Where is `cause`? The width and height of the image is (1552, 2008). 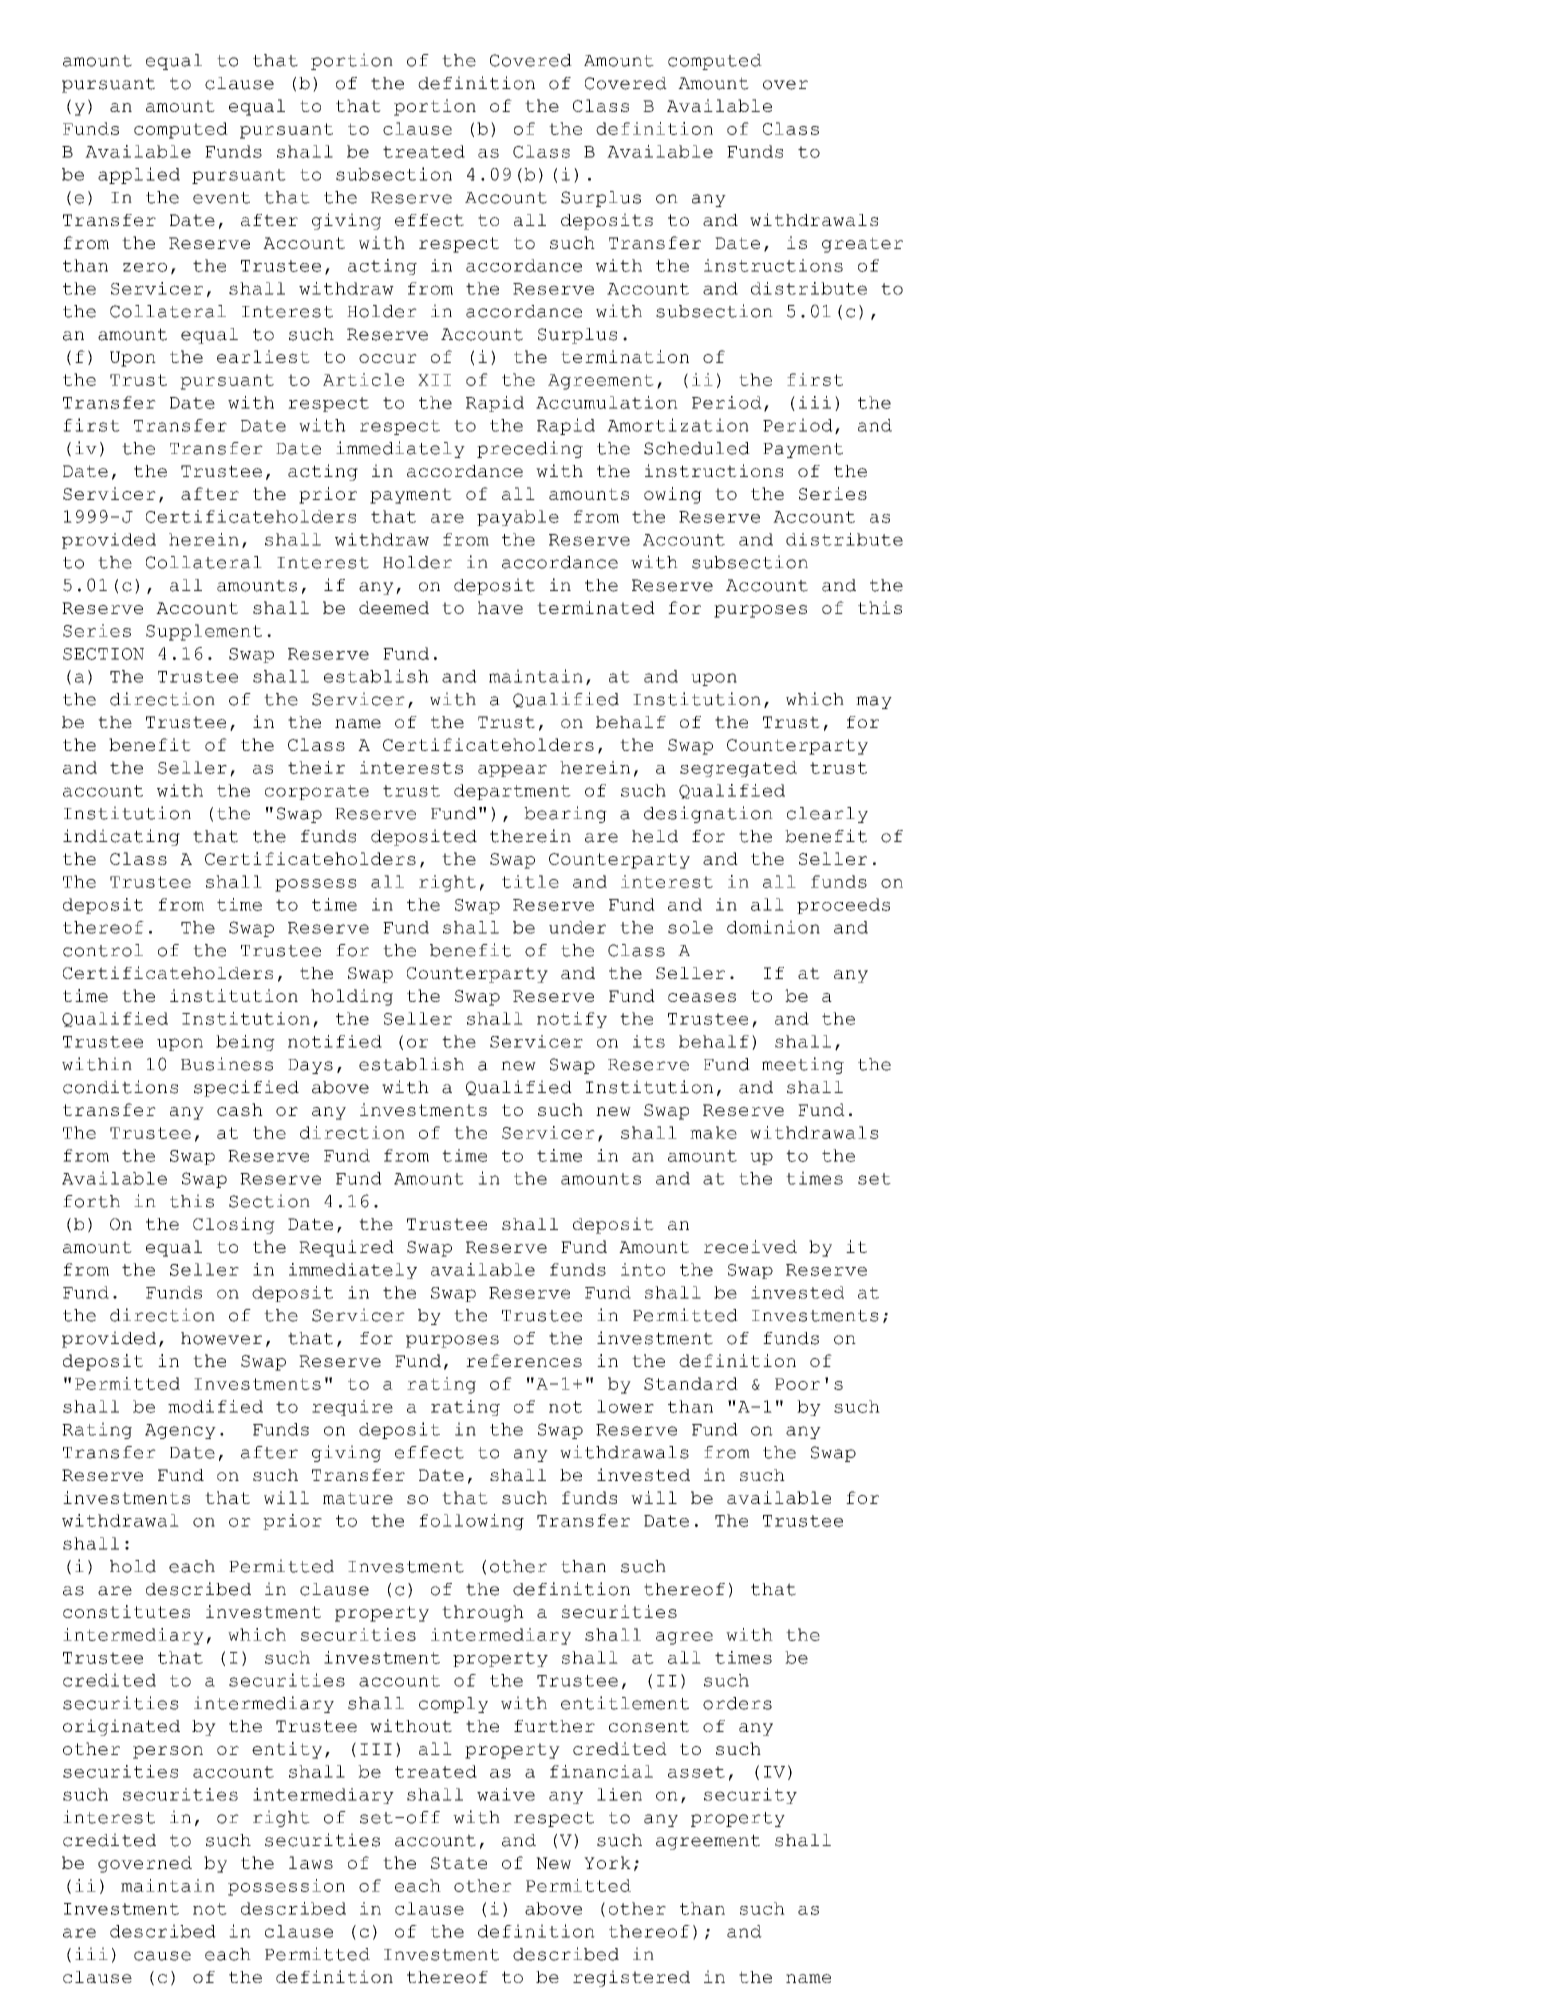 cause is located at coordinates (162, 1956).
